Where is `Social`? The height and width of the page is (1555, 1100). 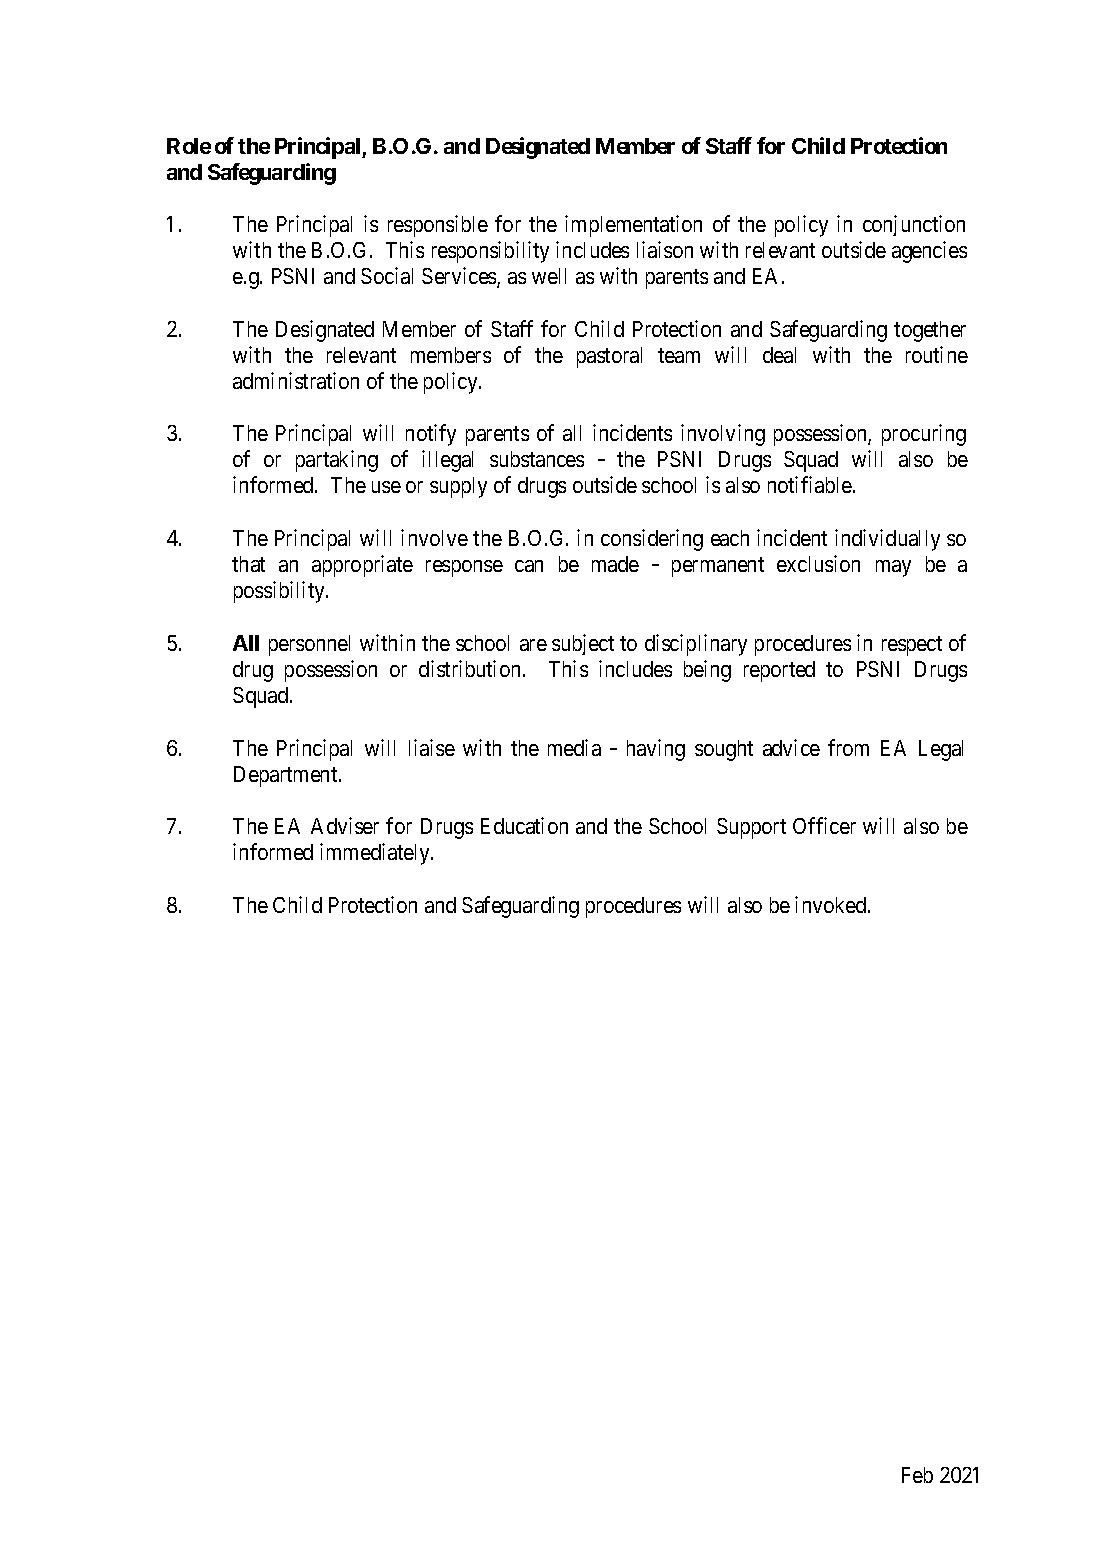 Social is located at coordinates (387, 275).
